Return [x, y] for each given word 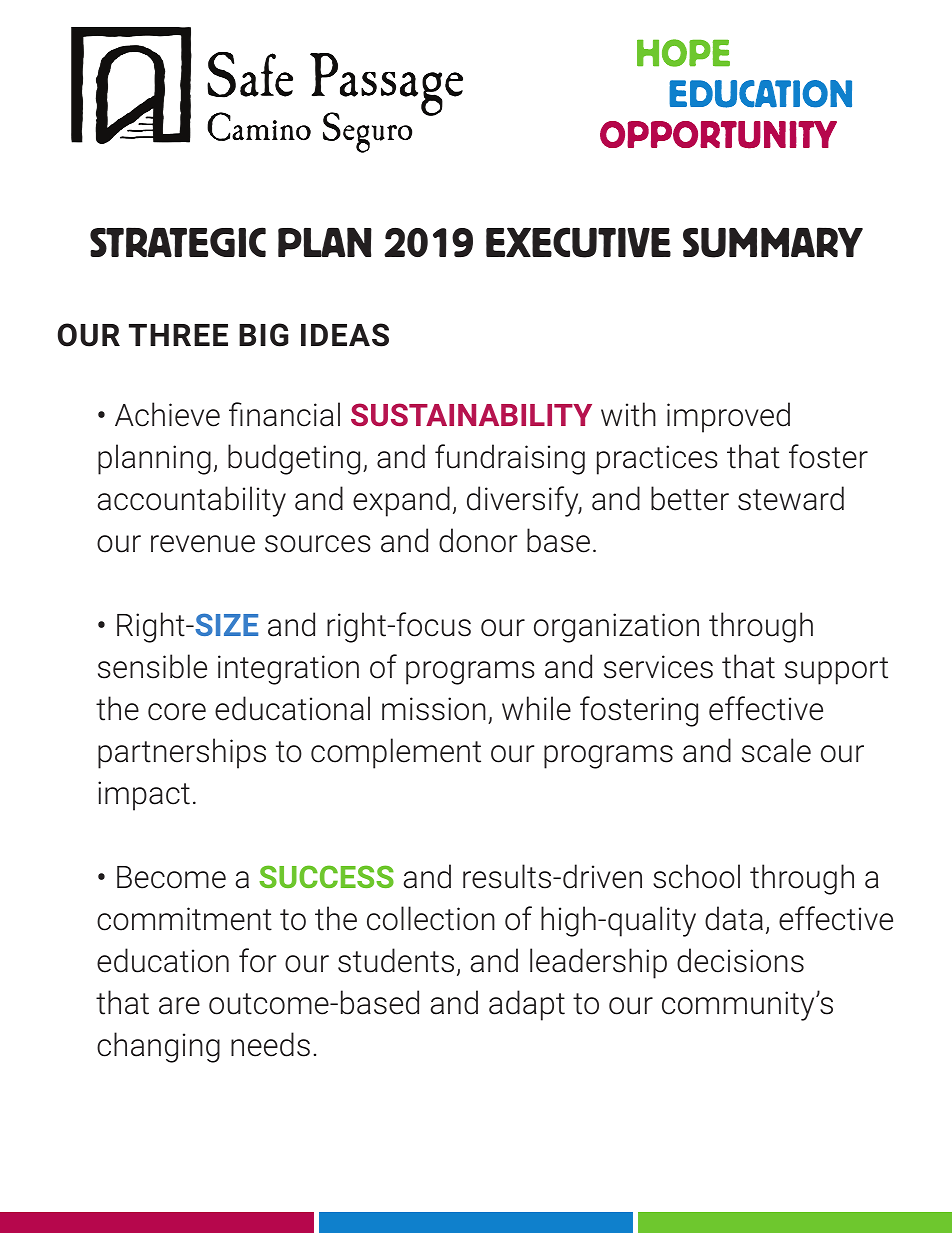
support [836, 671]
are [179, 1006]
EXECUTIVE [578, 242]
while [536, 708]
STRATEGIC [178, 242]
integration [288, 670]
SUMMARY [773, 242]
